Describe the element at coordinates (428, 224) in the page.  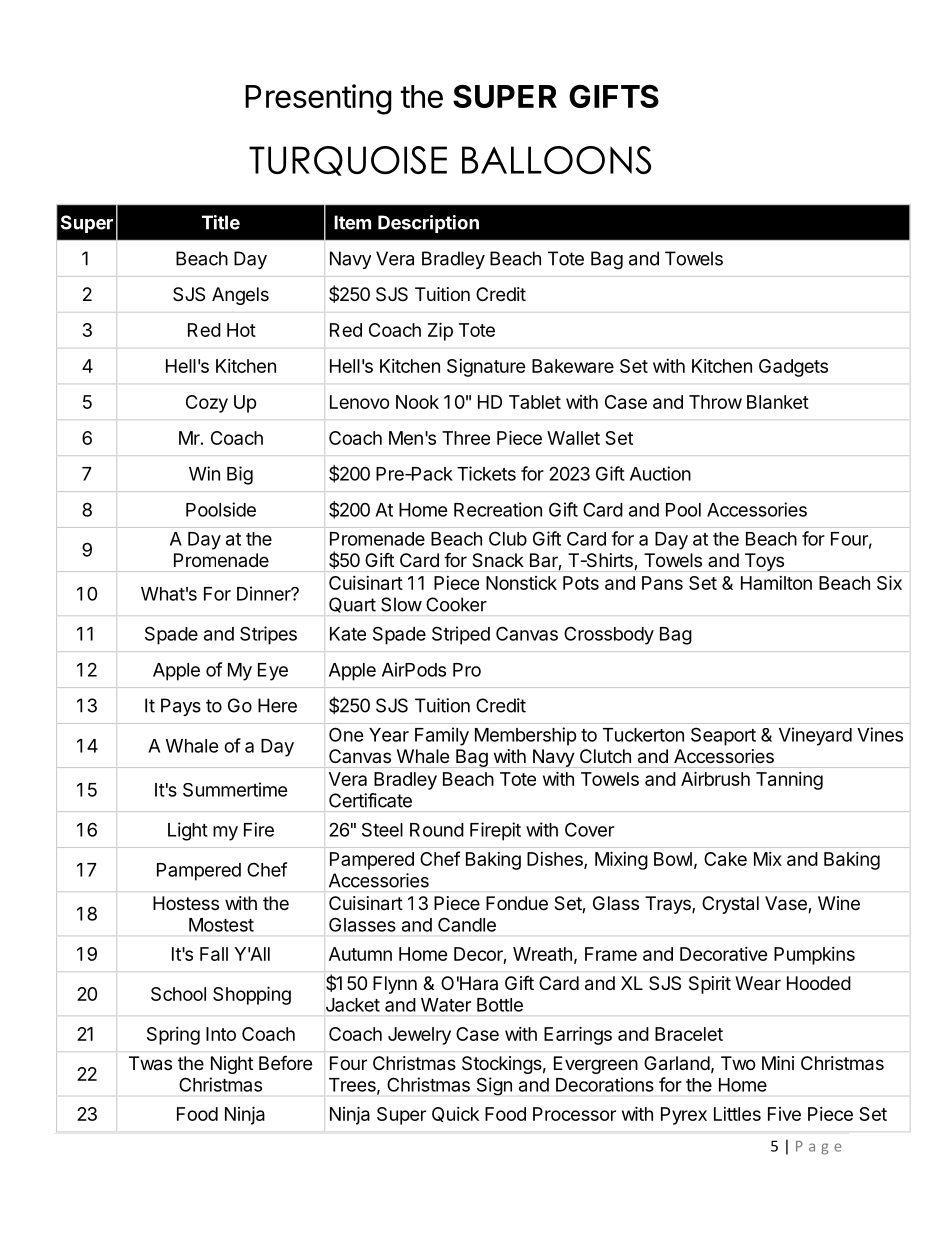
I see `Description` at that location.
